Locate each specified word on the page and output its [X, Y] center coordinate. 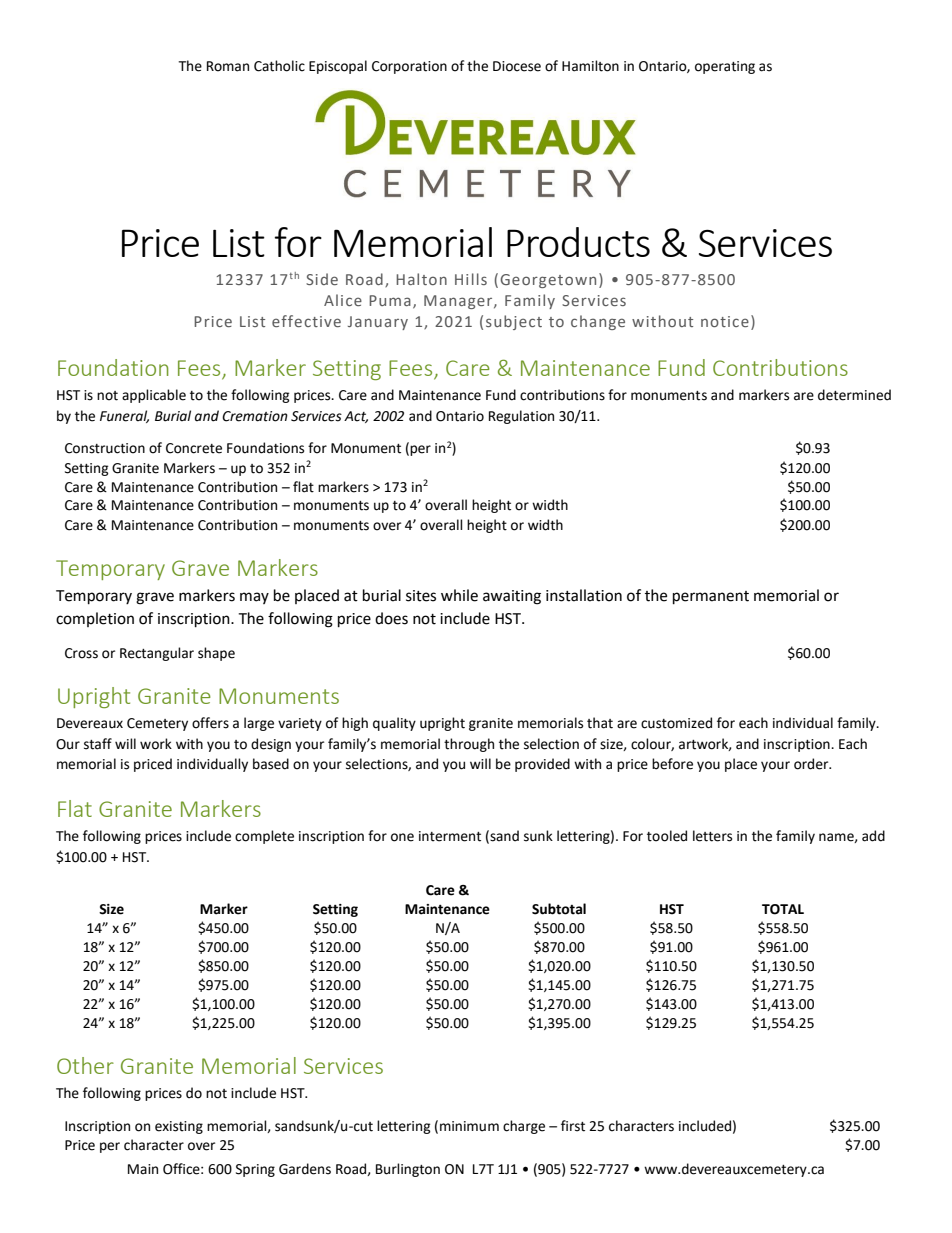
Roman [228, 66]
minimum [469, 1126]
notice [725, 321]
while [459, 595]
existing [179, 1127]
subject [514, 322]
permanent [711, 598]
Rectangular [157, 654]
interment [450, 836]
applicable [154, 396]
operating [725, 67]
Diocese [517, 66]
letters [712, 836]
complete [264, 837]
